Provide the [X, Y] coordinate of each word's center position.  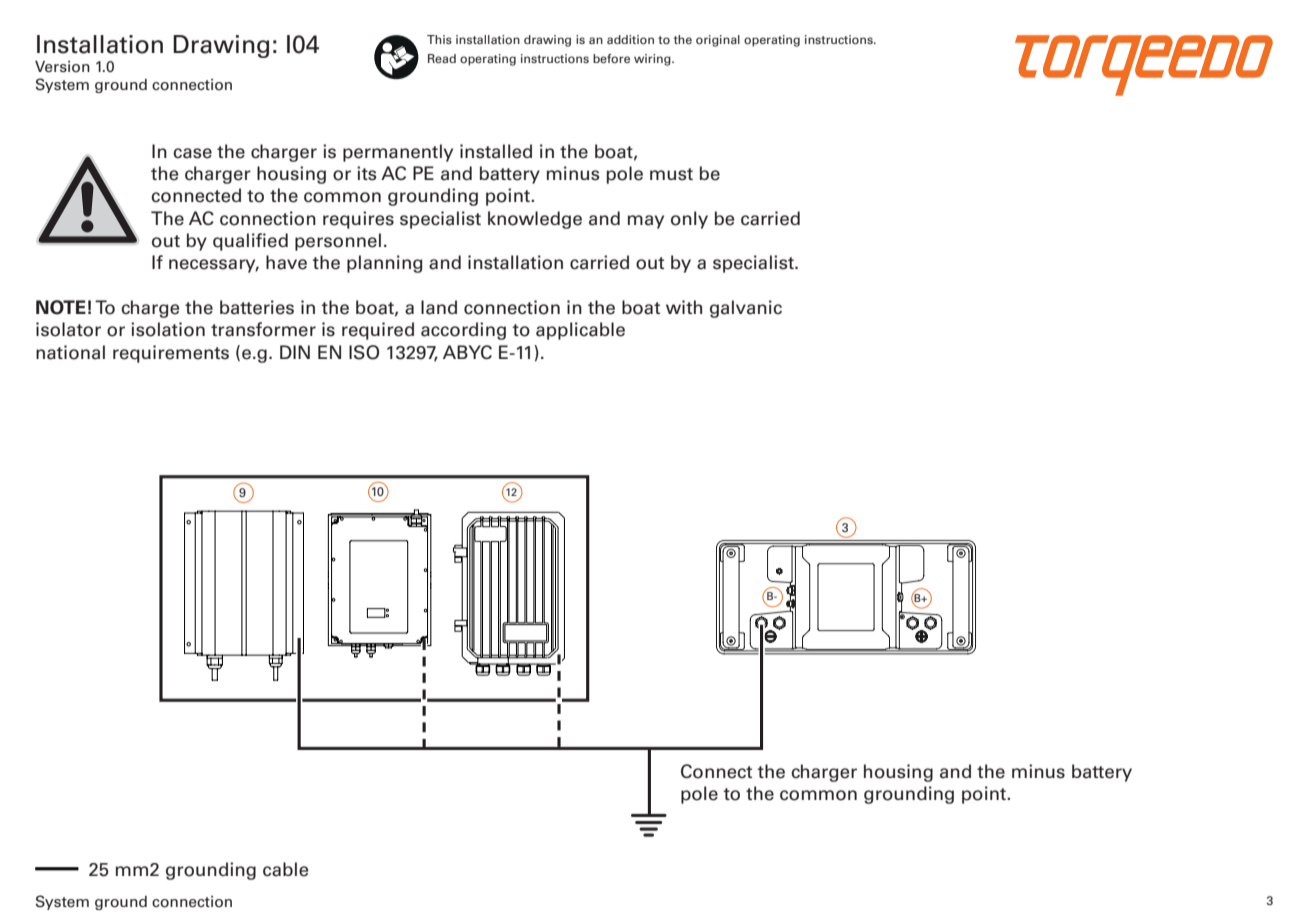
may [646, 222]
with [684, 307]
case [192, 153]
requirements [171, 354]
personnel [338, 242]
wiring [653, 60]
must [671, 174]
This [439, 39]
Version [62, 67]
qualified [250, 242]
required [378, 331]
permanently [398, 153]
